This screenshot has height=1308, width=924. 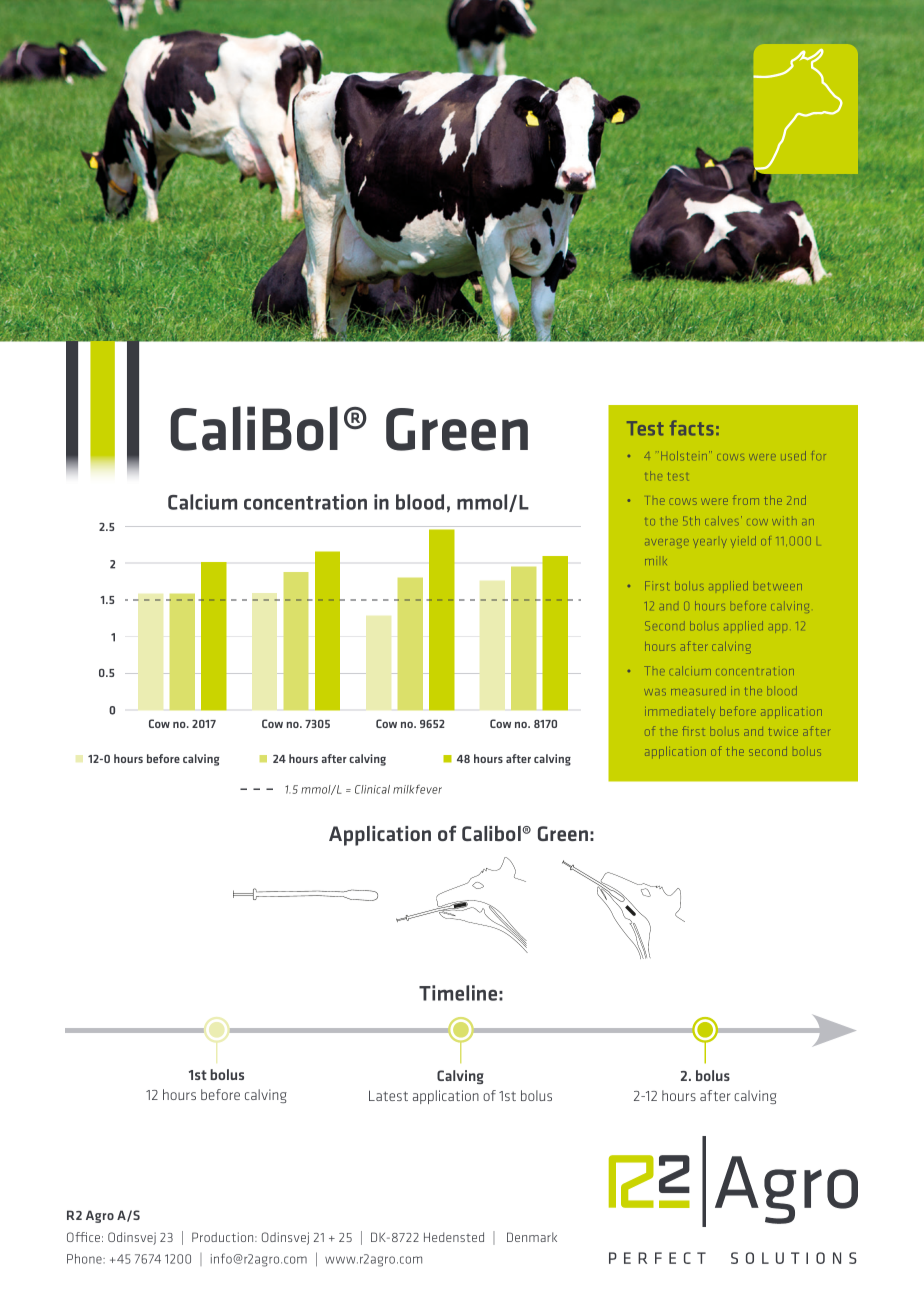 I want to click on immediately, so click(x=680, y=712).
